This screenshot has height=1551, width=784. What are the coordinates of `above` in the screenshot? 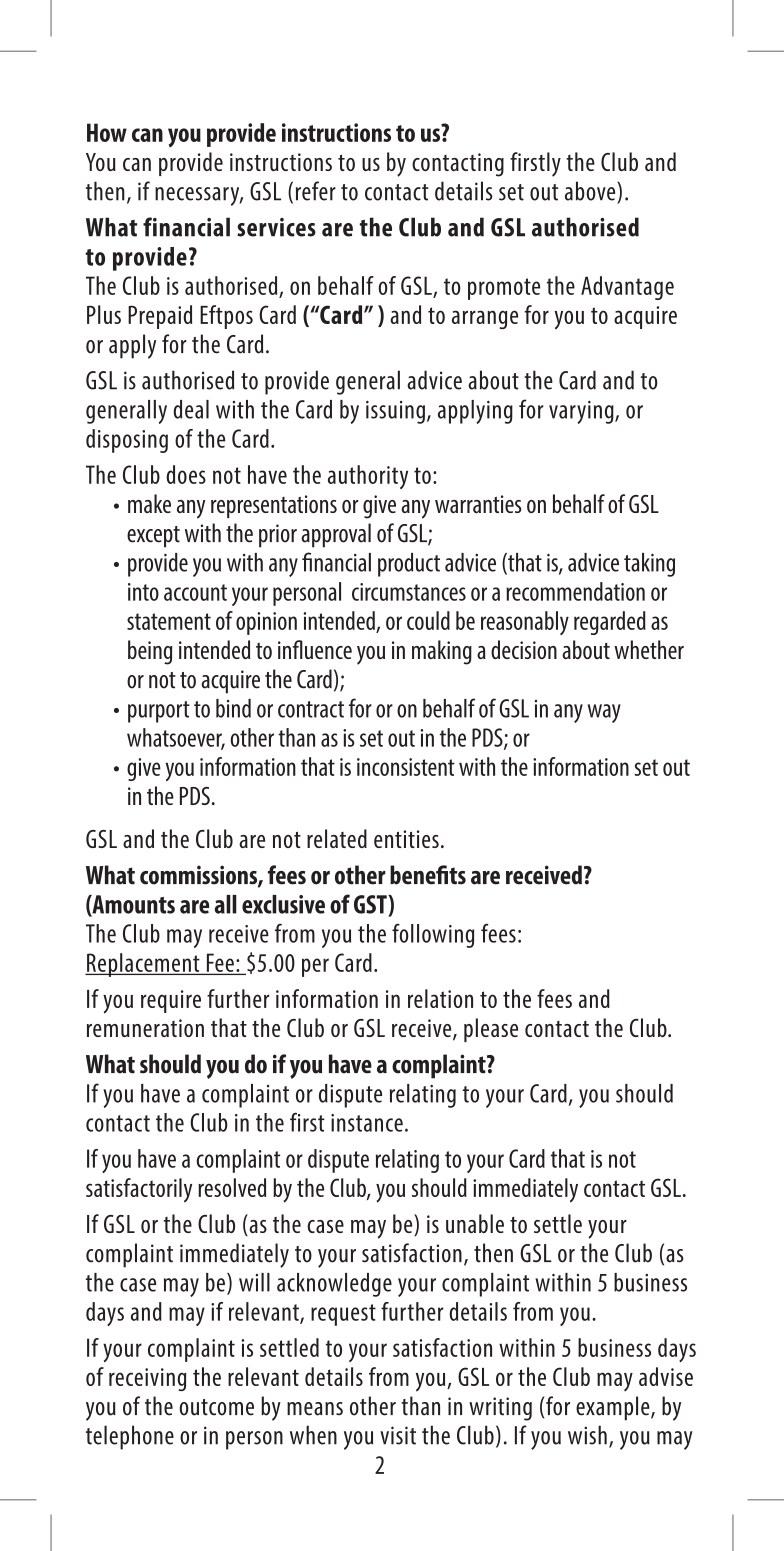 It's located at (591, 191).
